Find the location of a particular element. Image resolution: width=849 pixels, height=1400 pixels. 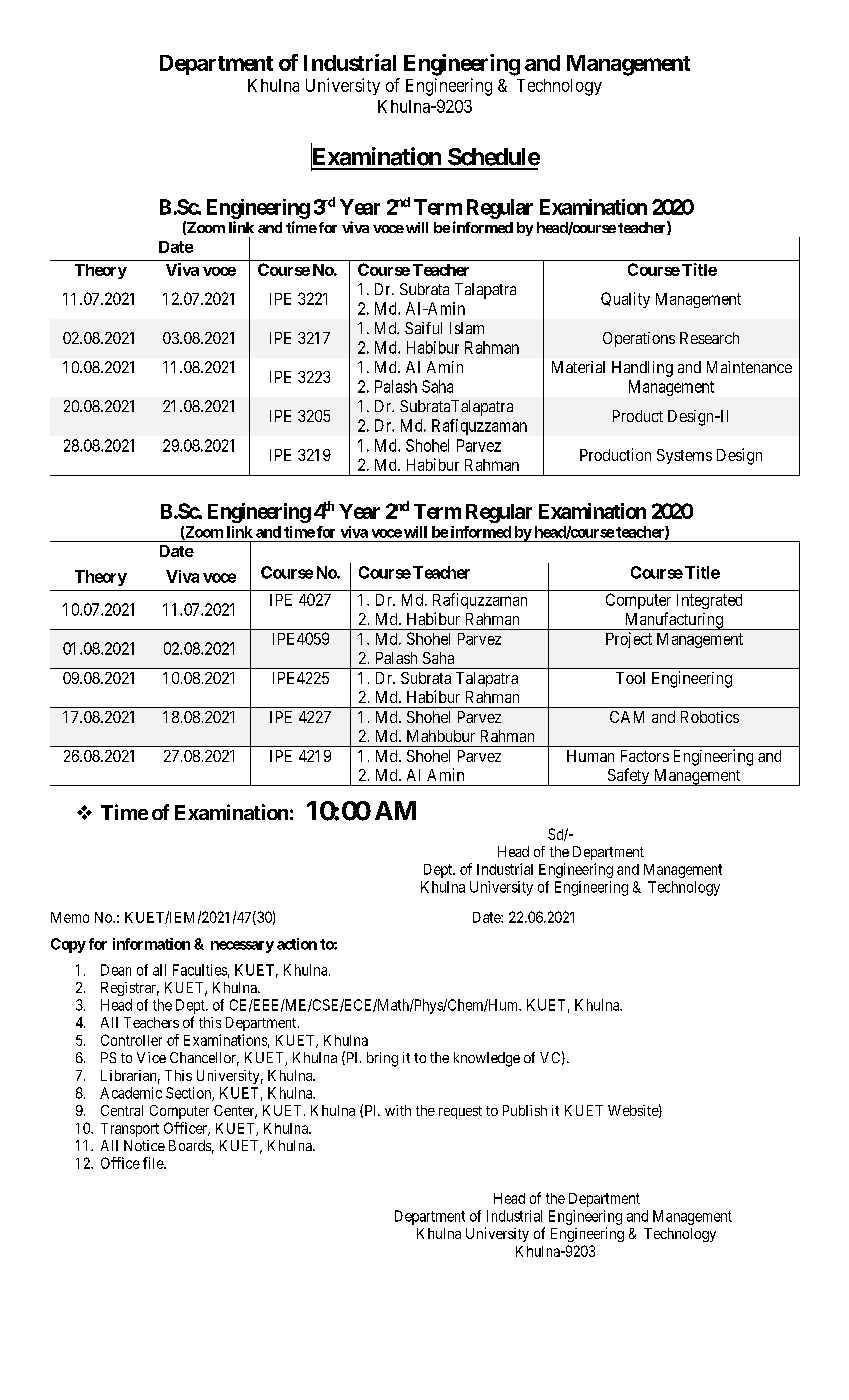

Publish is located at coordinates (525, 1110).
